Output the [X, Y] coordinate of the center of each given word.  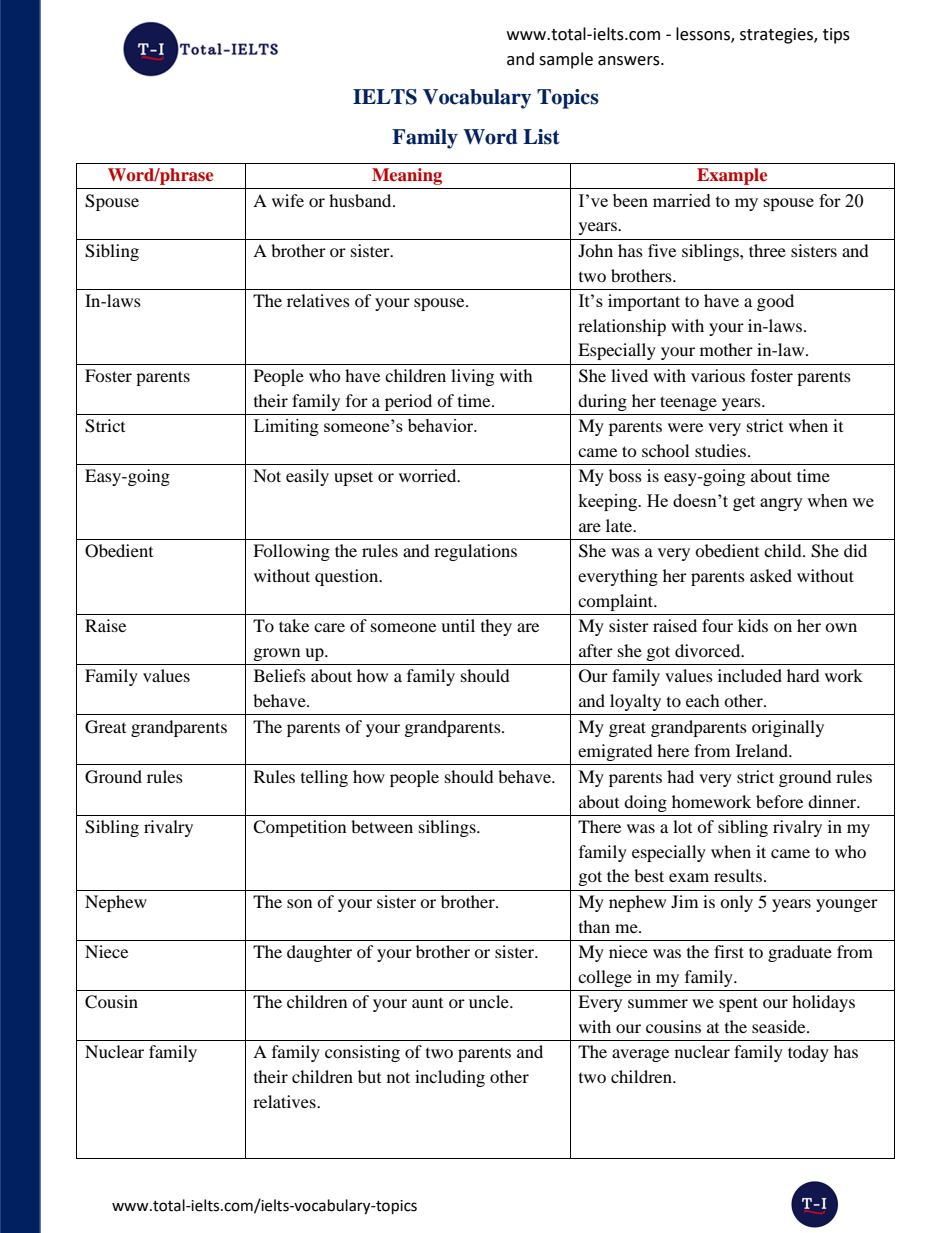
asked [771, 575]
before [779, 801]
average [640, 1055]
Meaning [407, 176]
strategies [777, 36]
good [775, 302]
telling [324, 778]
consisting [362, 1053]
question [348, 577]
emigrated [615, 752]
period [408, 402]
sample [566, 60]
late [620, 525]
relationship [622, 327]
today [808, 1053]
